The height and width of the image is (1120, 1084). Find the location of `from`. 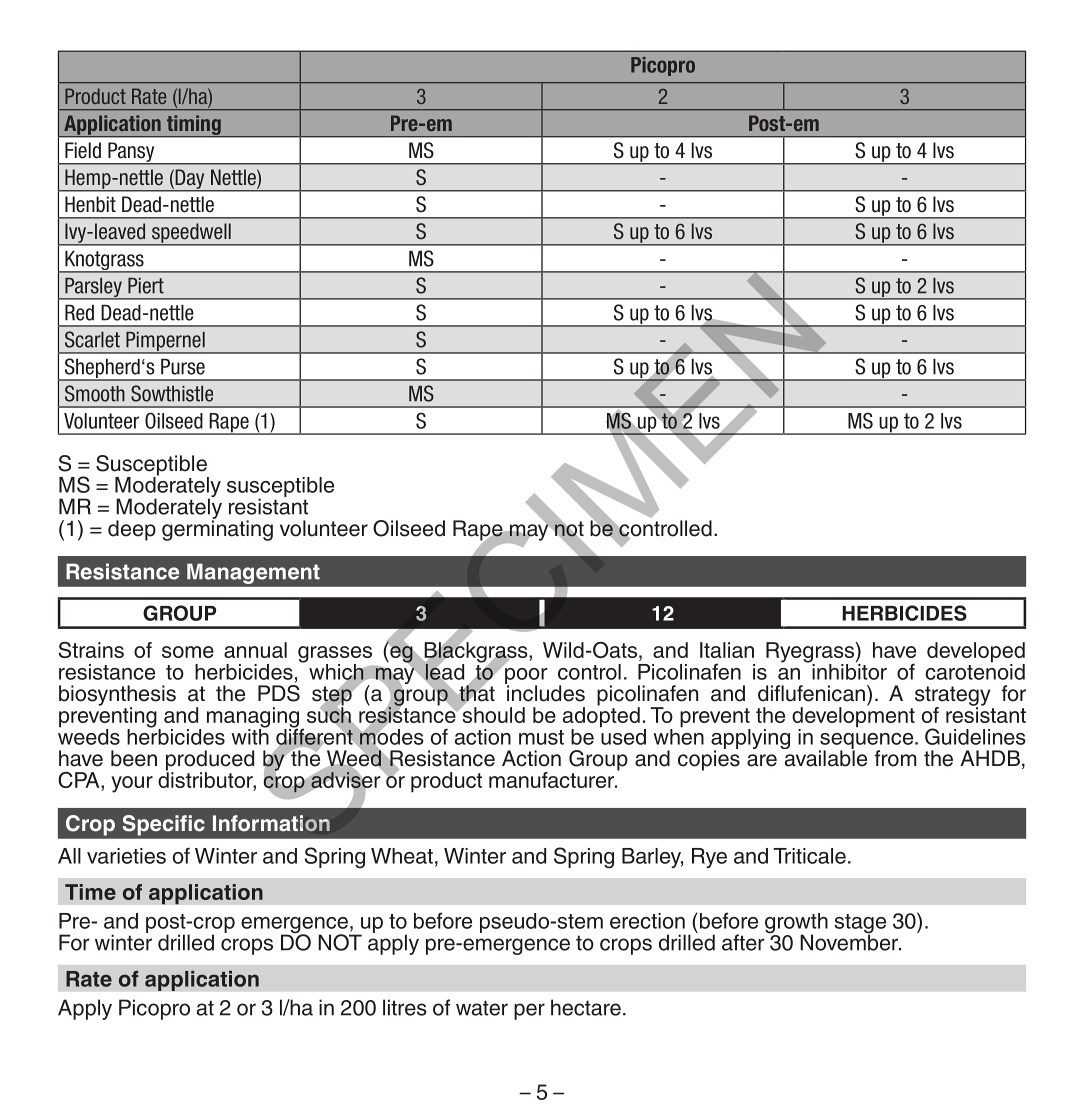

from is located at coordinates (895, 758).
